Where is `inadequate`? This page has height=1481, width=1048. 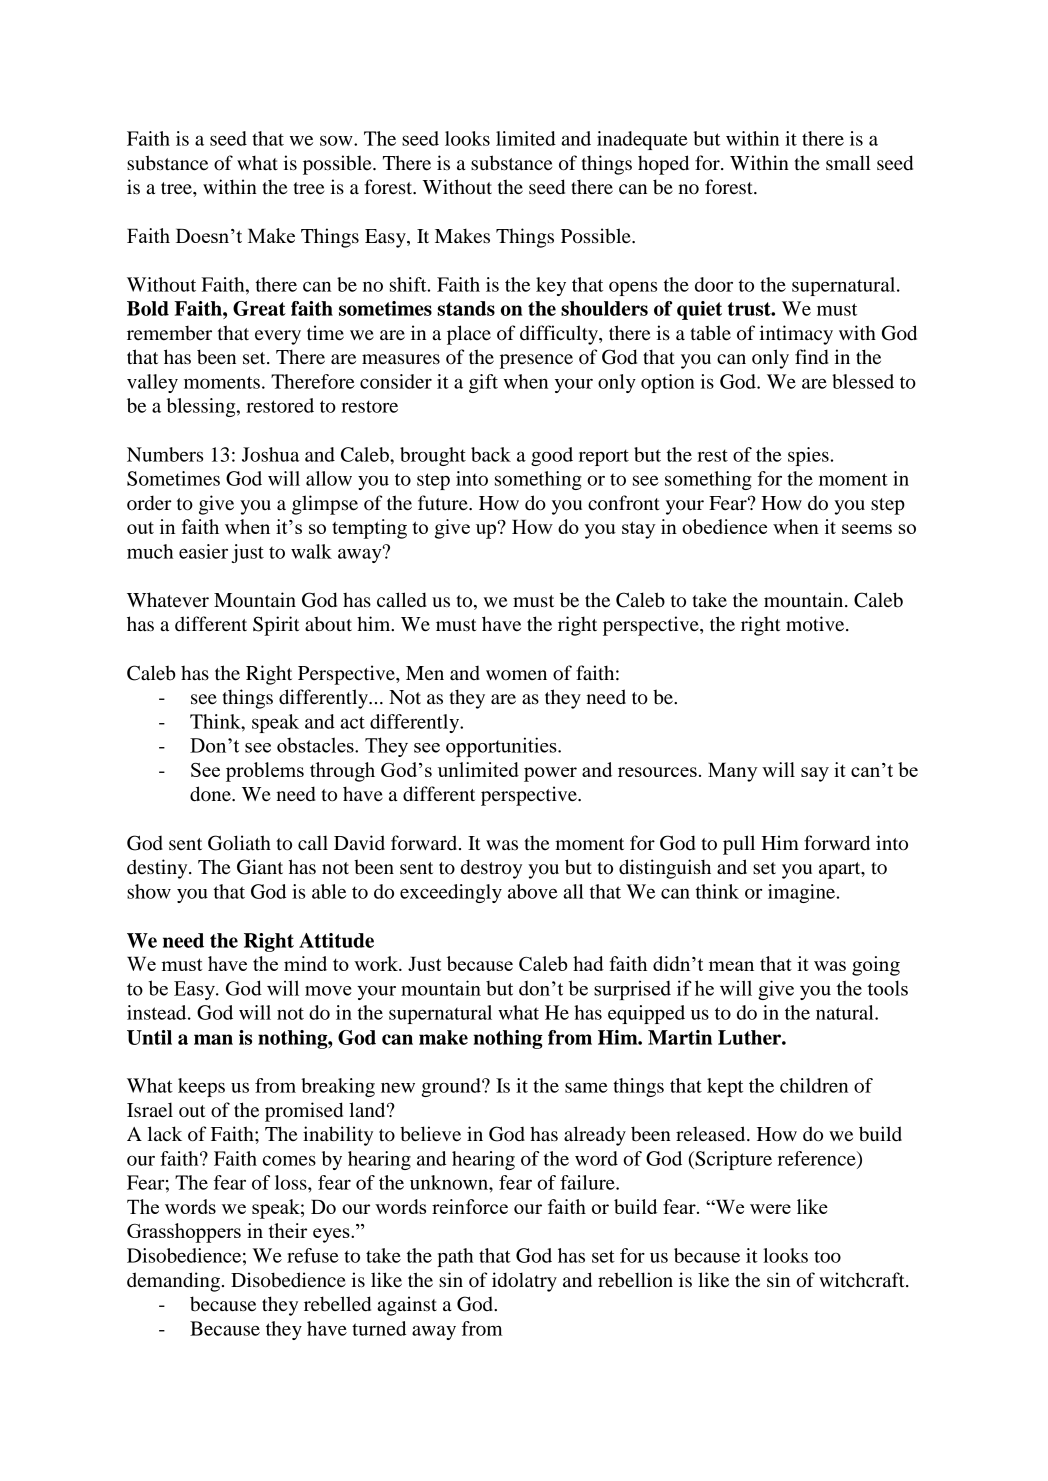 inadequate is located at coordinates (642, 140).
